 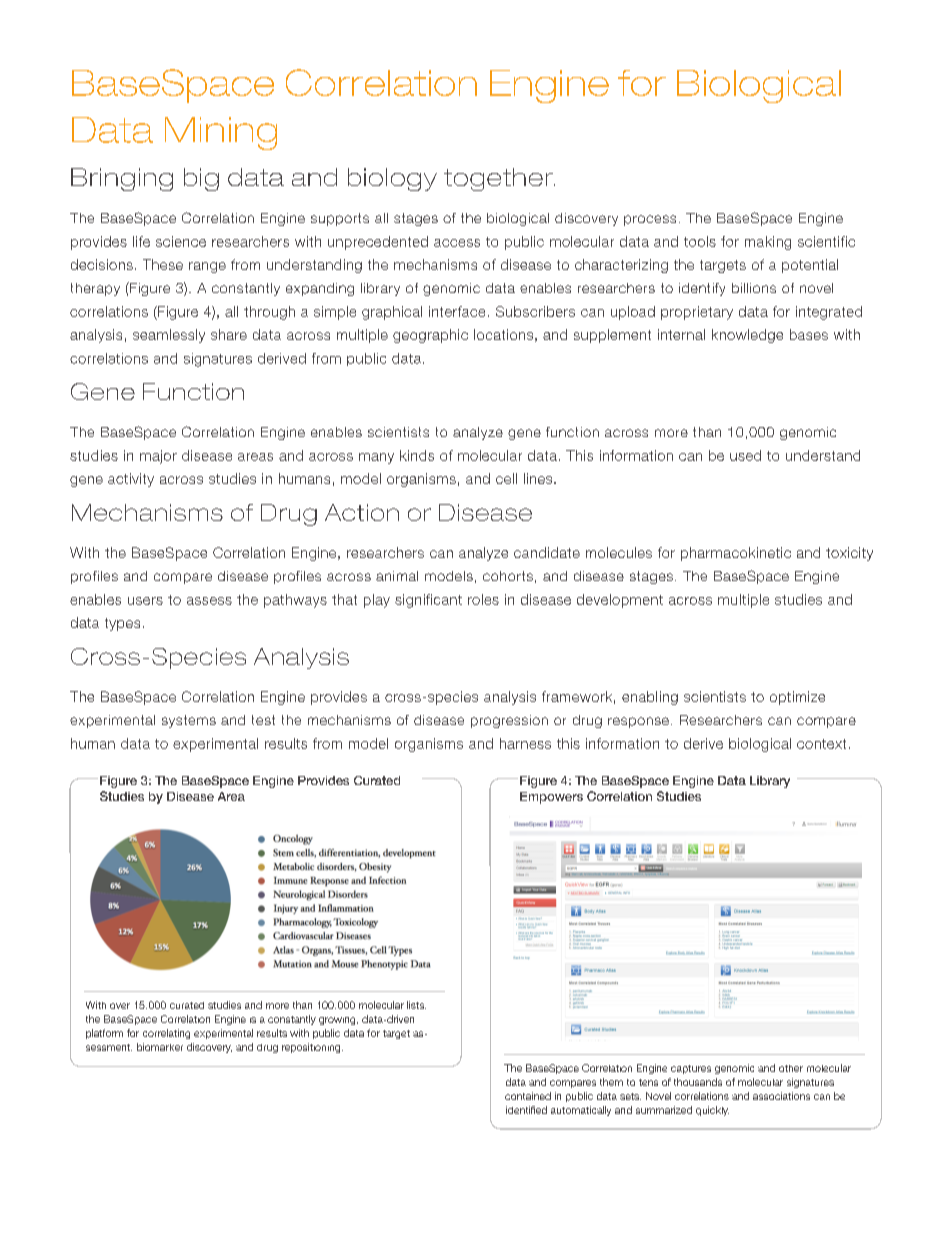 I want to click on contained, so click(x=528, y=1096).
